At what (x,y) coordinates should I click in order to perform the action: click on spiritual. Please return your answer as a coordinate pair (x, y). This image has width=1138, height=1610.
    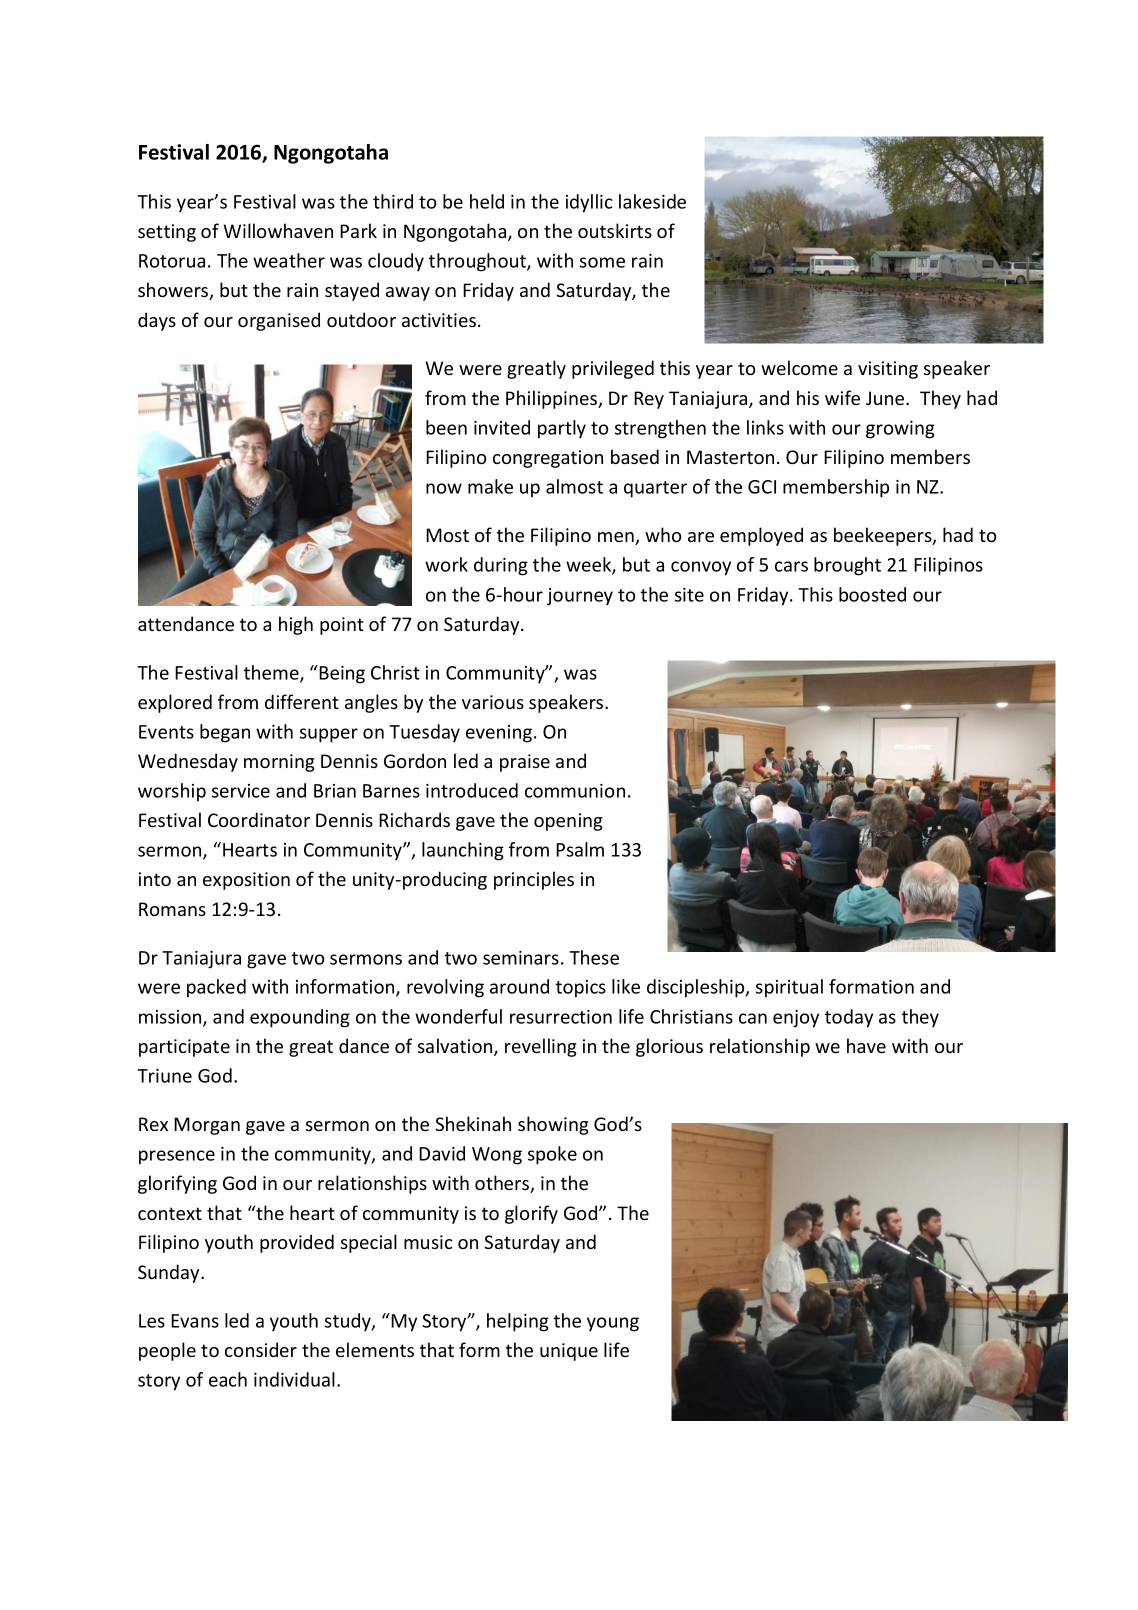
    Looking at the image, I should click on (789, 988).
